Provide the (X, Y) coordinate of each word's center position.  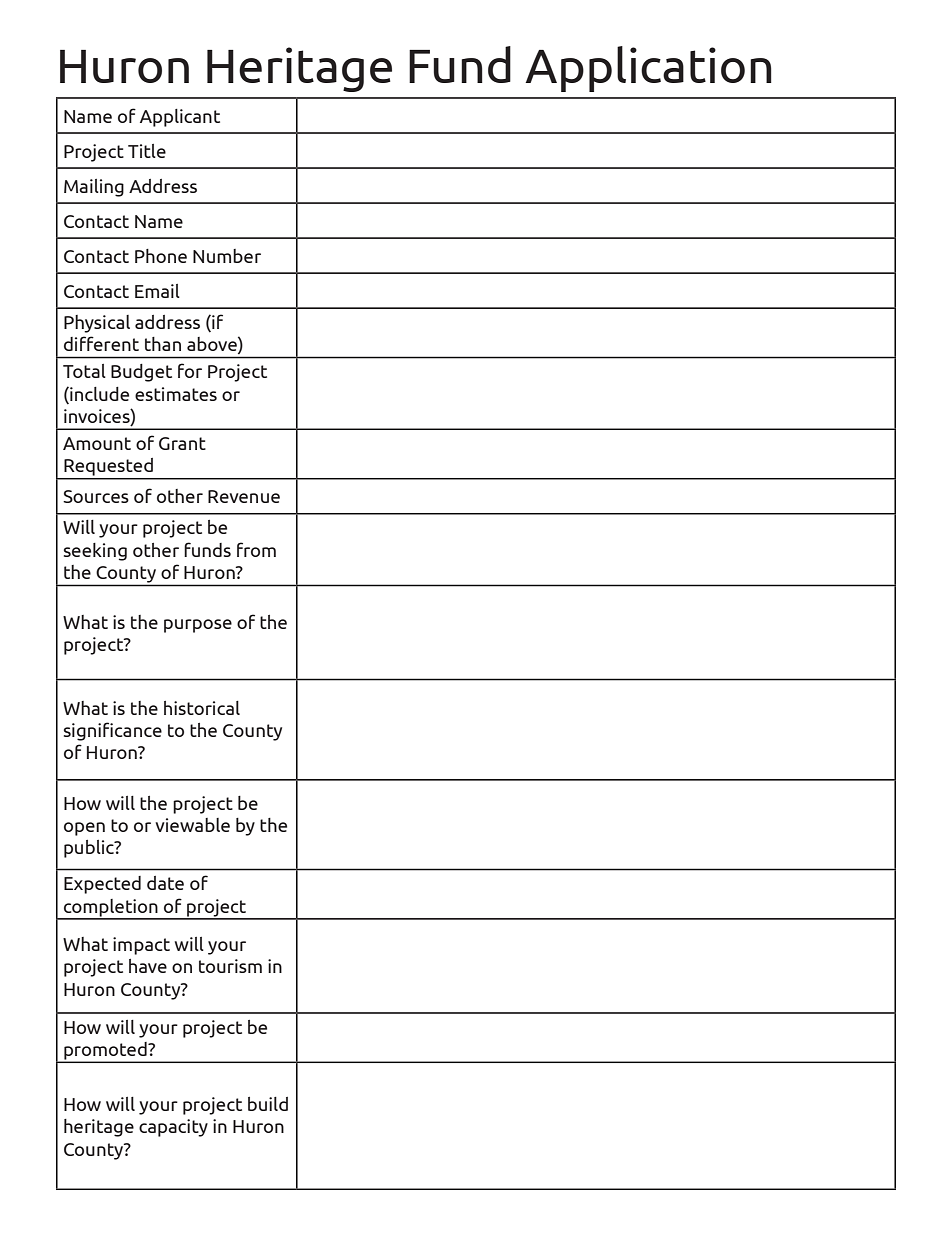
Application (648, 69)
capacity (173, 1128)
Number (227, 256)
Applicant (180, 118)
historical (202, 708)
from (256, 549)
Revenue (244, 496)
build (268, 1104)
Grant (182, 443)
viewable (192, 825)
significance (113, 731)
